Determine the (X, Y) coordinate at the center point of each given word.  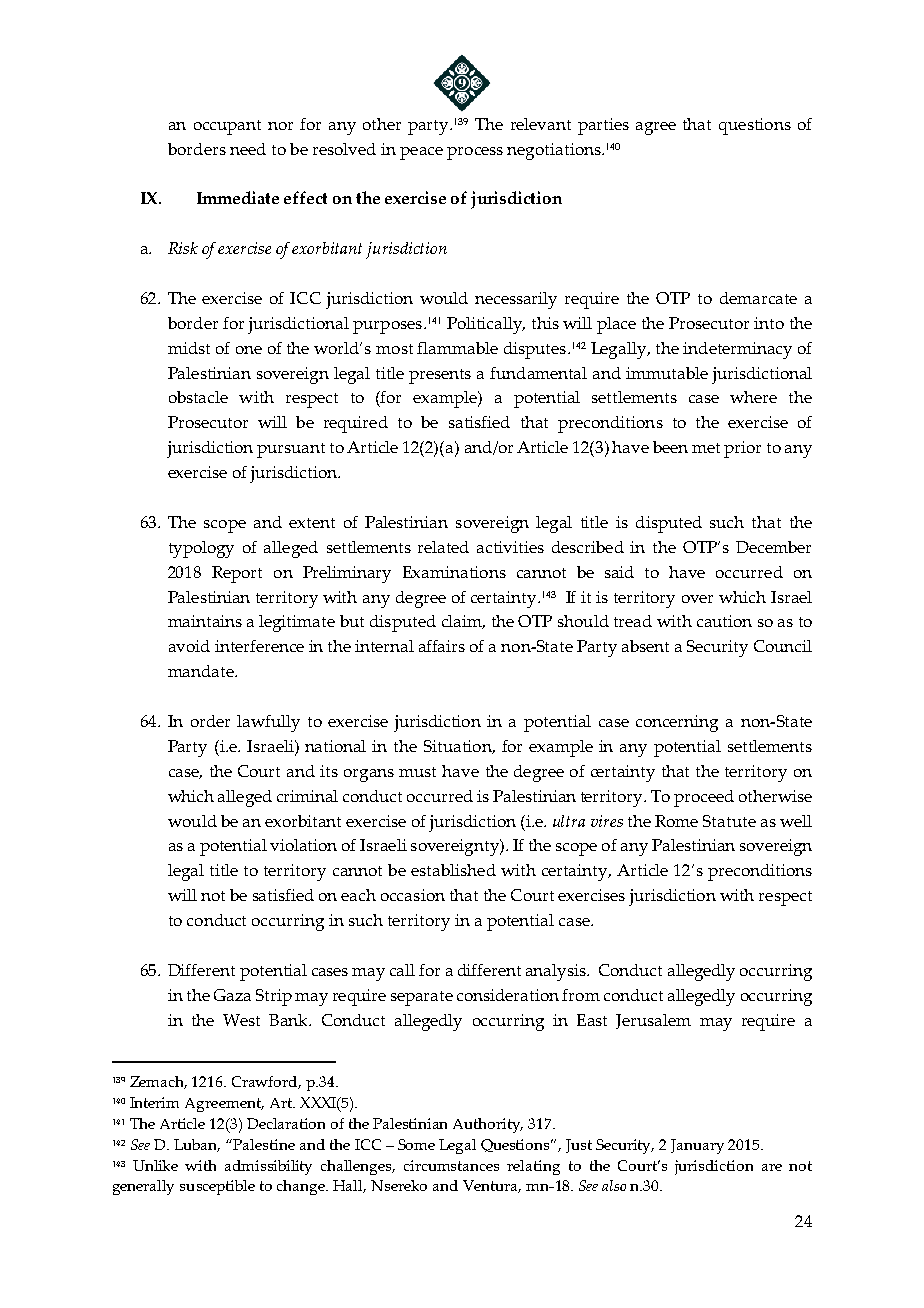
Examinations (454, 572)
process (475, 153)
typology (201, 549)
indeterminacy (737, 350)
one (249, 350)
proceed (704, 798)
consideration (508, 995)
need (248, 149)
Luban (197, 1145)
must (417, 772)
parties (603, 126)
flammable (457, 348)
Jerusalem (653, 1021)
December (773, 547)
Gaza (232, 995)
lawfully (268, 723)
